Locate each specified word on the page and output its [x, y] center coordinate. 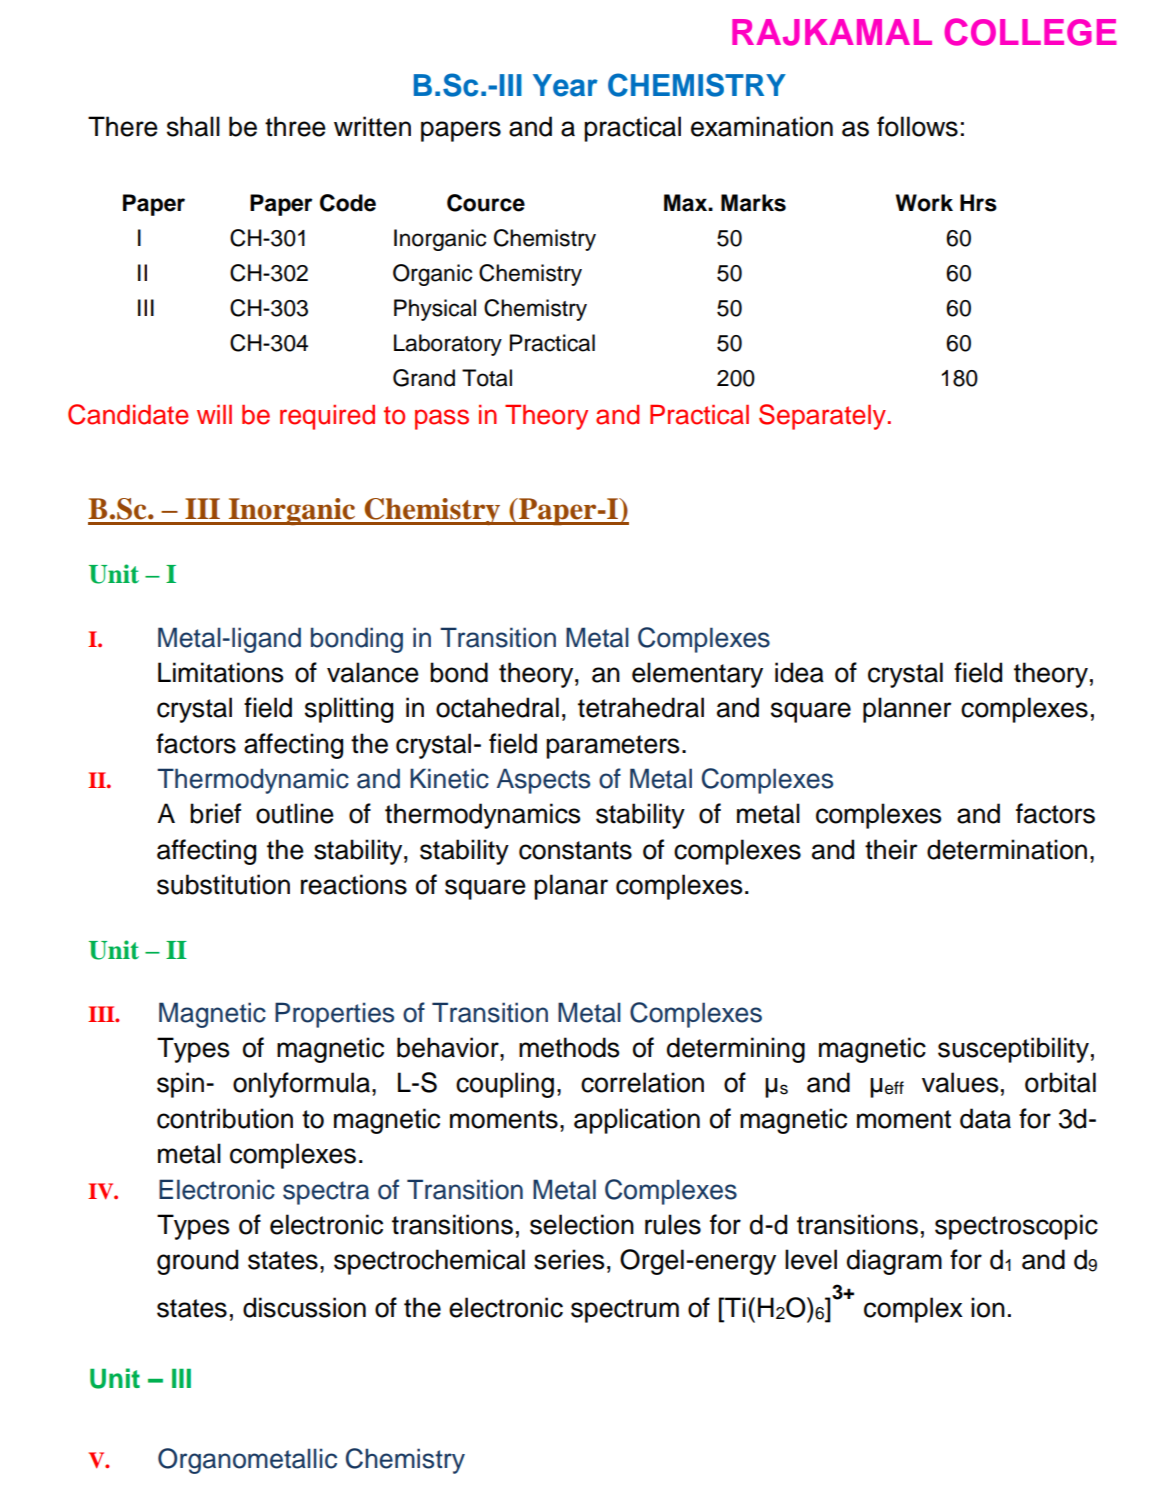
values [960, 1082]
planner [907, 710]
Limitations [220, 672]
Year [565, 85]
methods [569, 1047]
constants [575, 850]
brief [215, 813]
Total [487, 378]
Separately [822, 417]
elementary [697, 675]
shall [193, 126]
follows [917, 126]
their [891, 849]
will [214, 414]
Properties [334, 1015]
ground [197, 1262]
